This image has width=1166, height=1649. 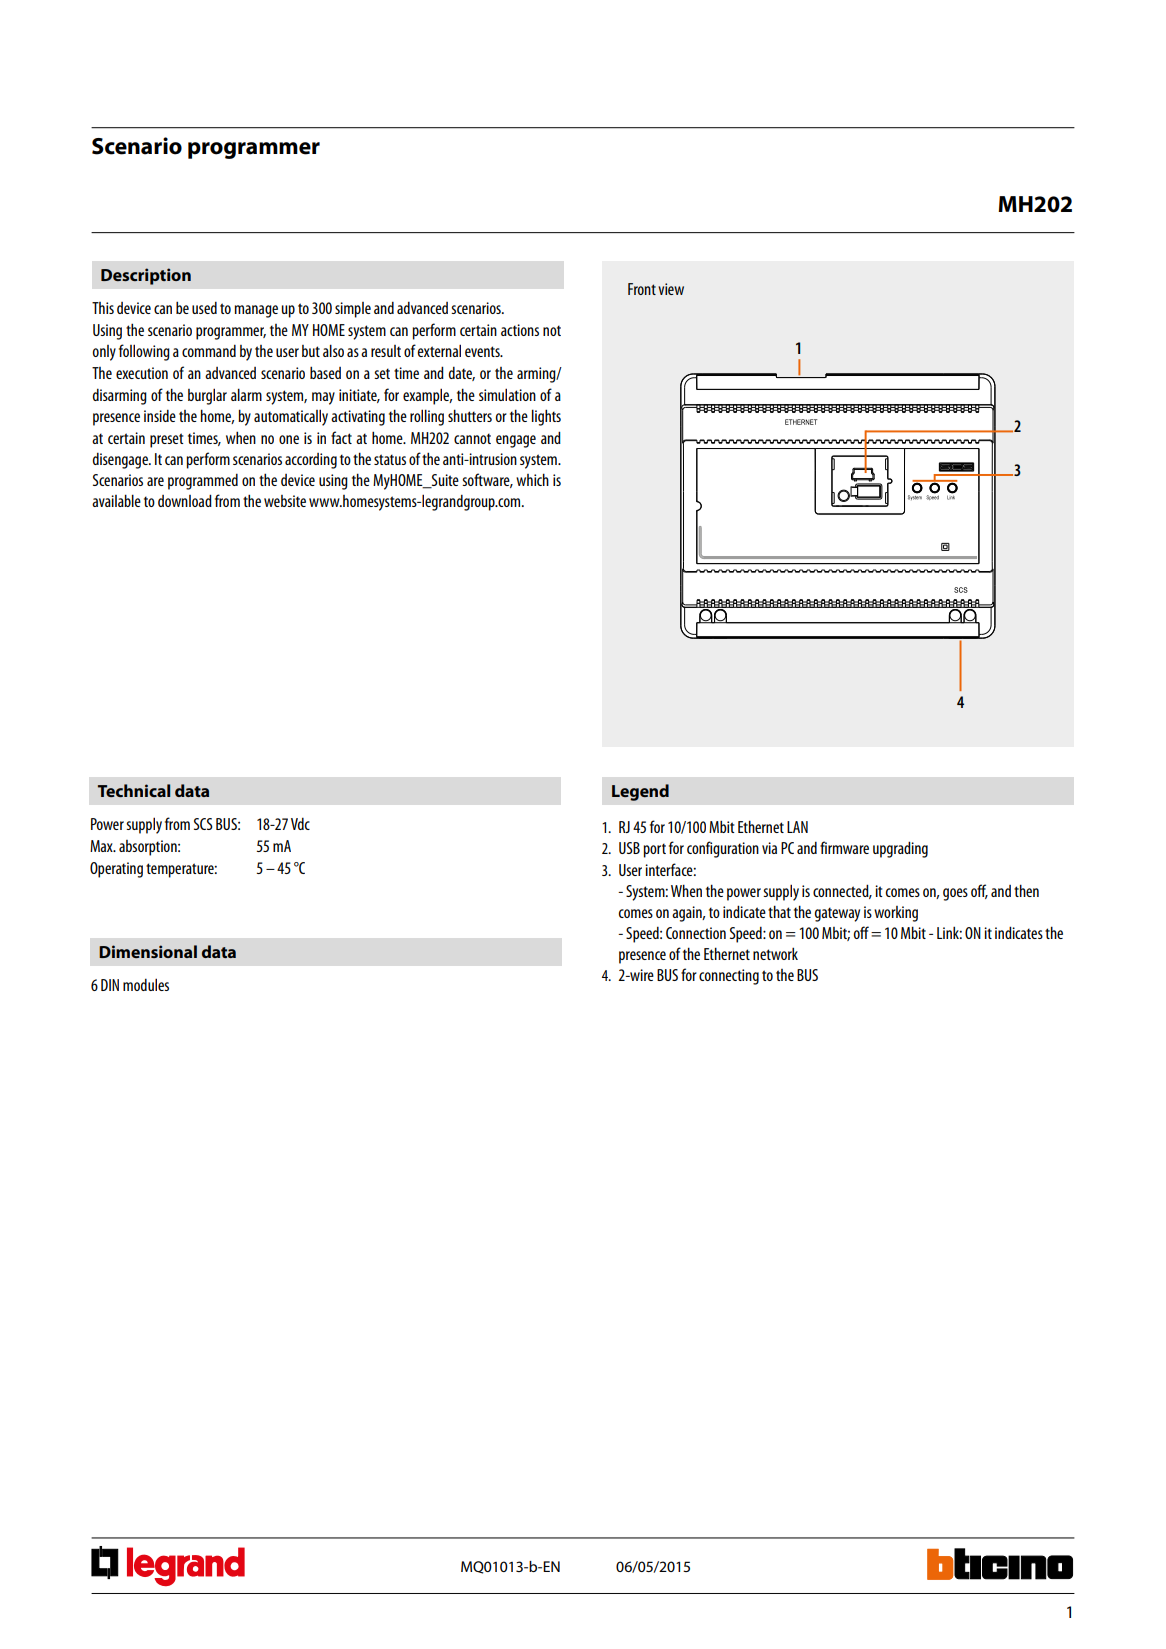 I want to click on USB, so click(x=629, y=848).
